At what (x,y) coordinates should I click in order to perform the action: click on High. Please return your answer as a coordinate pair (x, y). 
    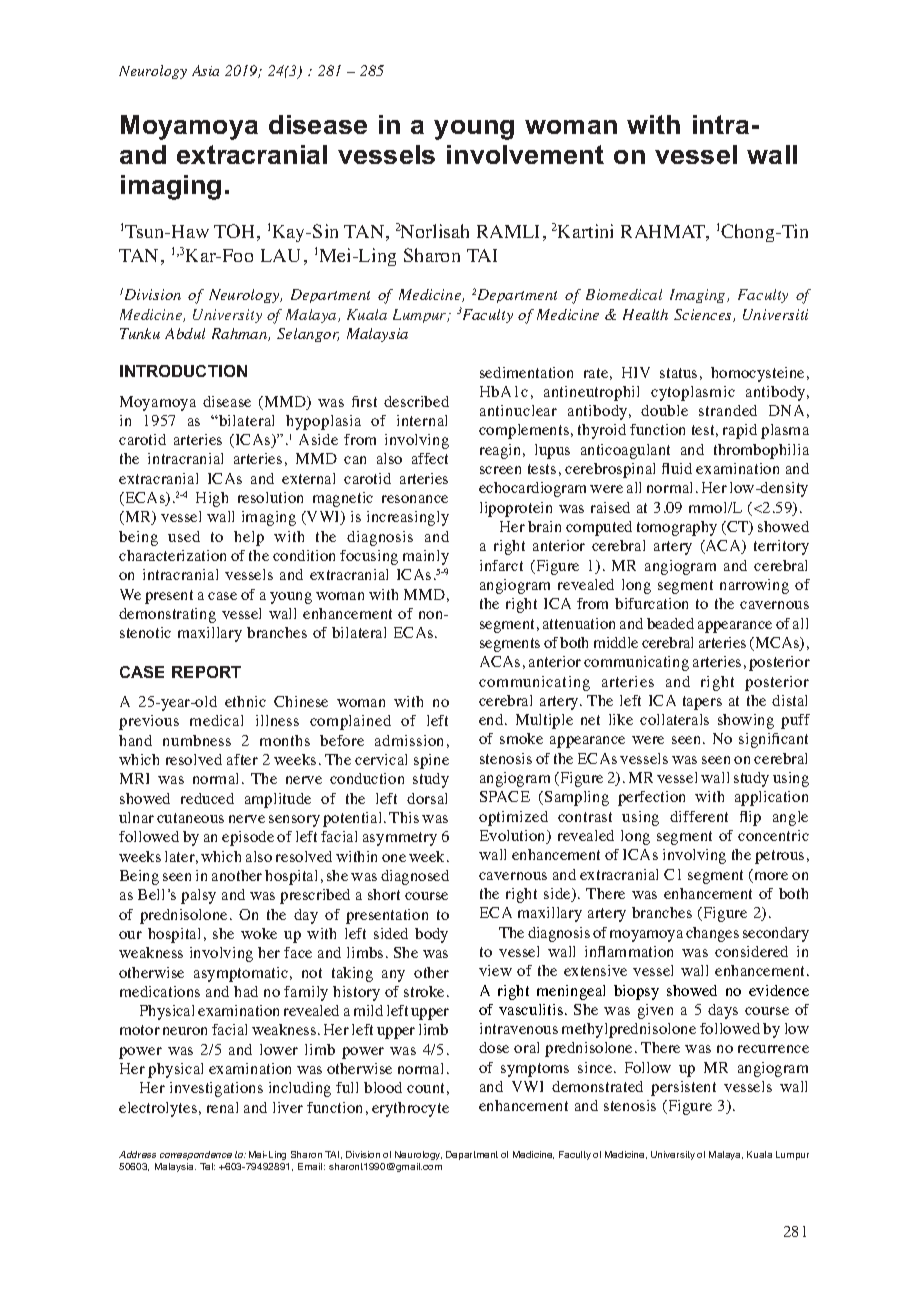
    Looking at the image, I should click on (212, 499).
